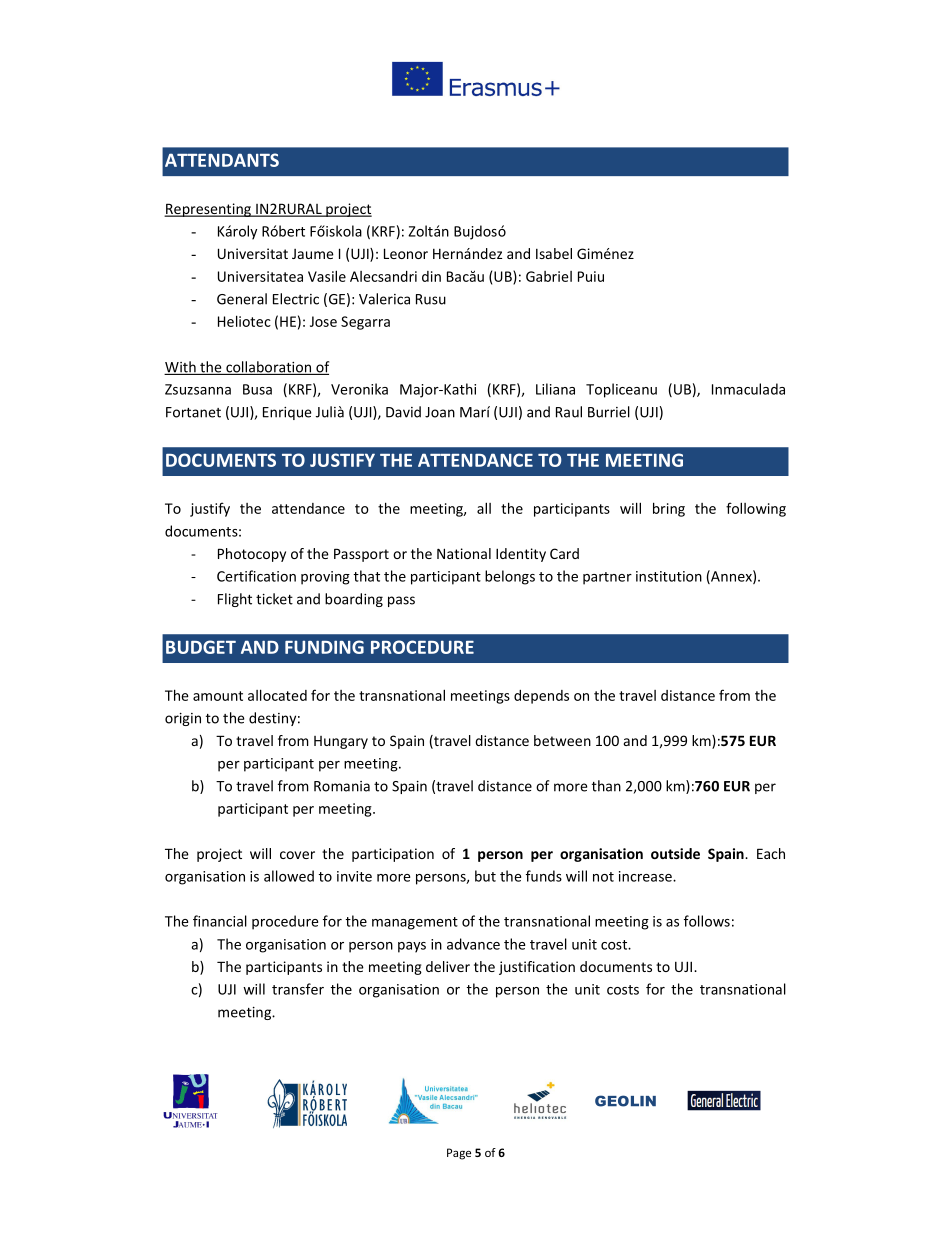  I want to click on depends, so click(541, 697).
